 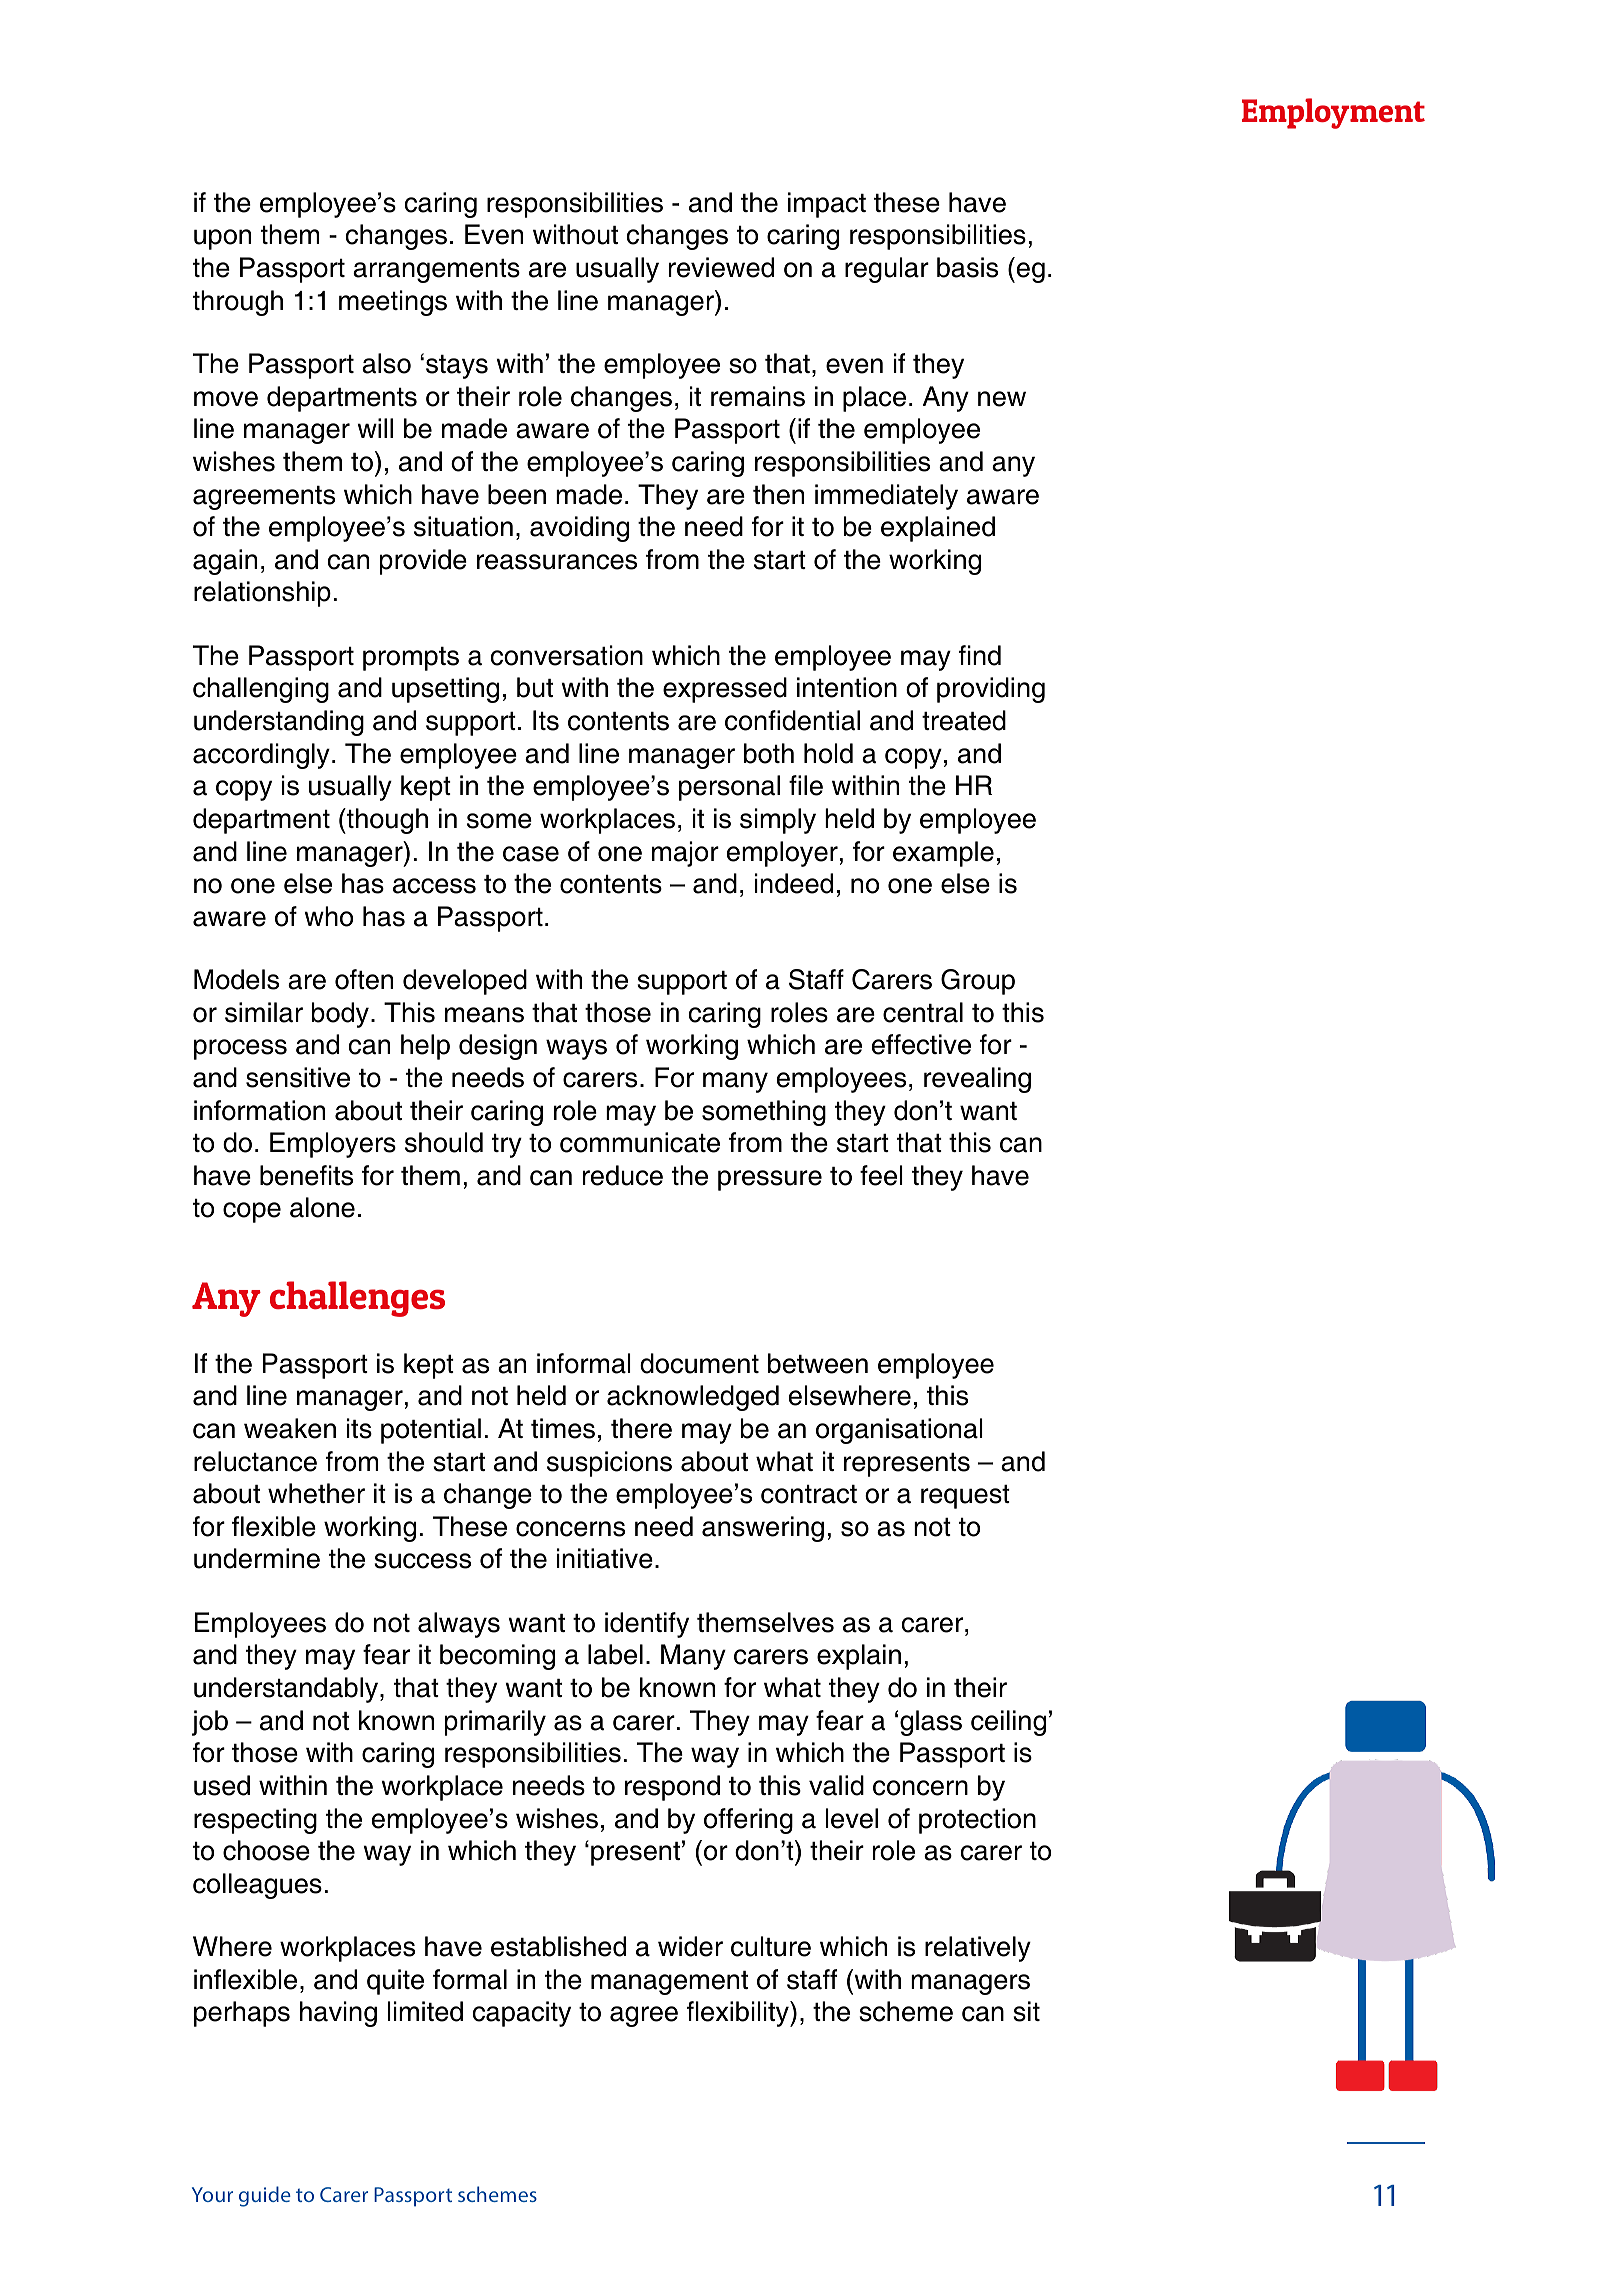 I want to click on provide, so click(x=423, y=562).
